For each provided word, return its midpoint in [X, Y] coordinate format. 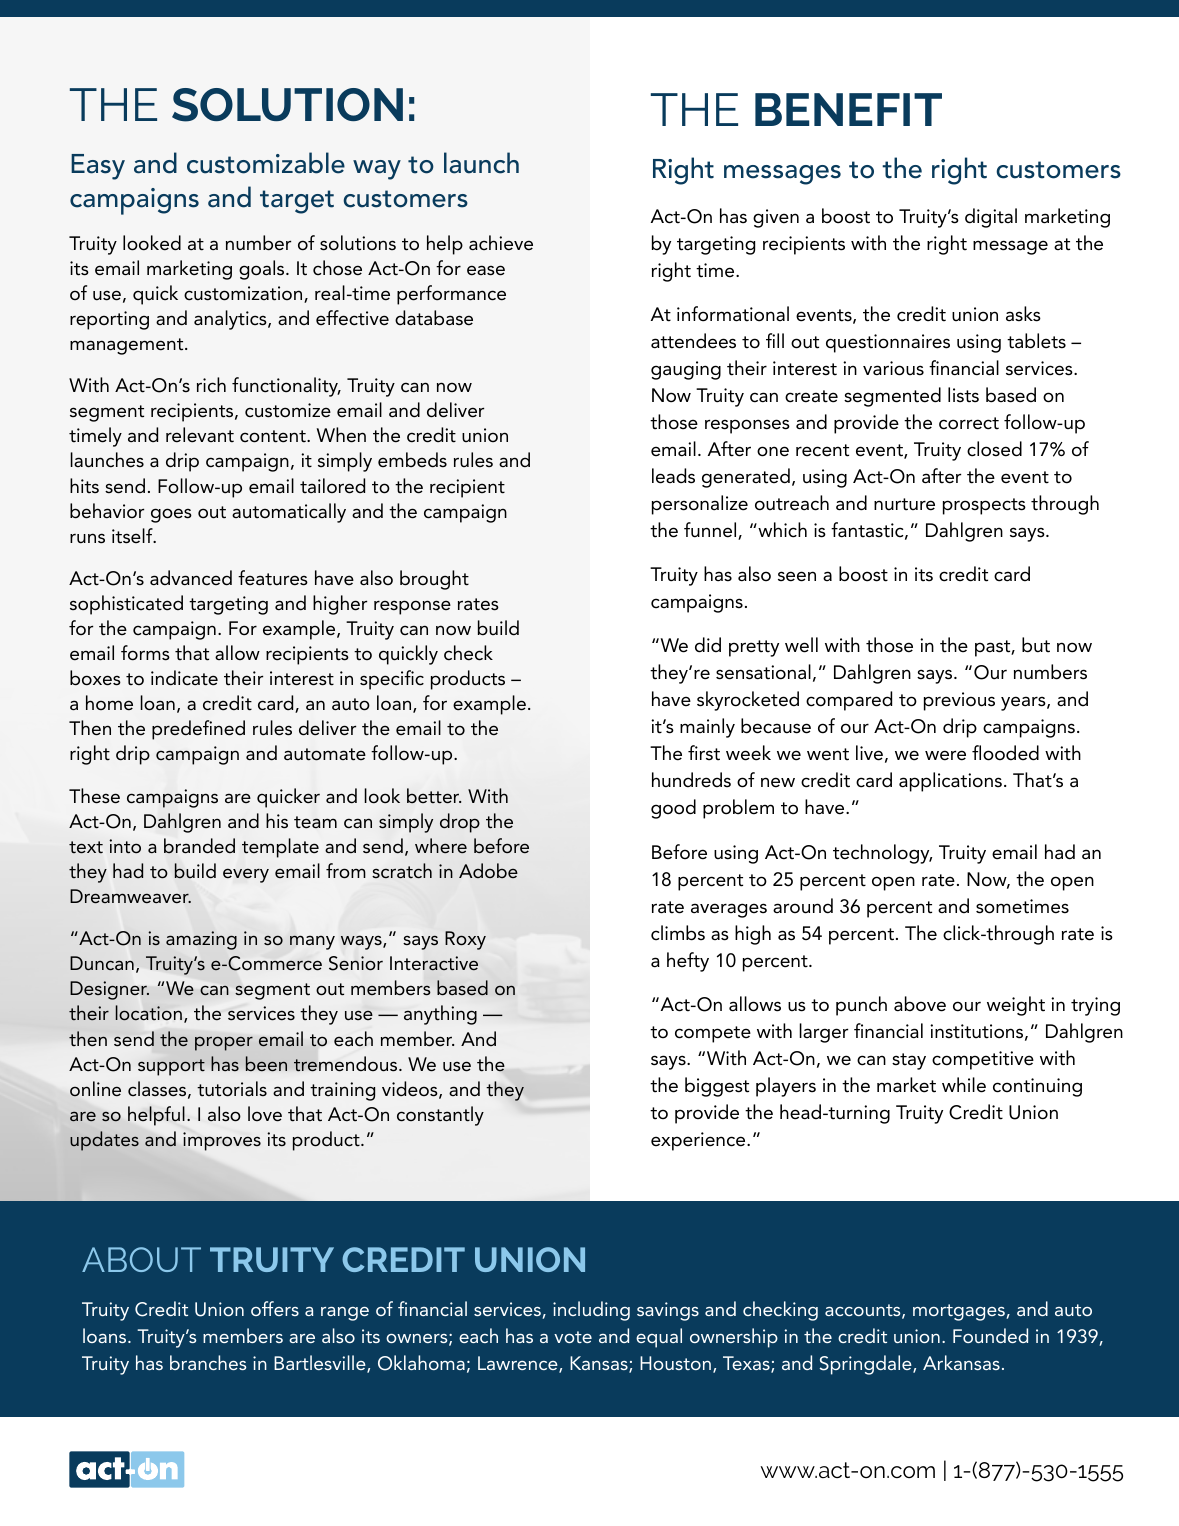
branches [208, 1362]
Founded [990, 1335]
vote [573, 1337]
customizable [266, 163]
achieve [501, 243]
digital [991, 218]
